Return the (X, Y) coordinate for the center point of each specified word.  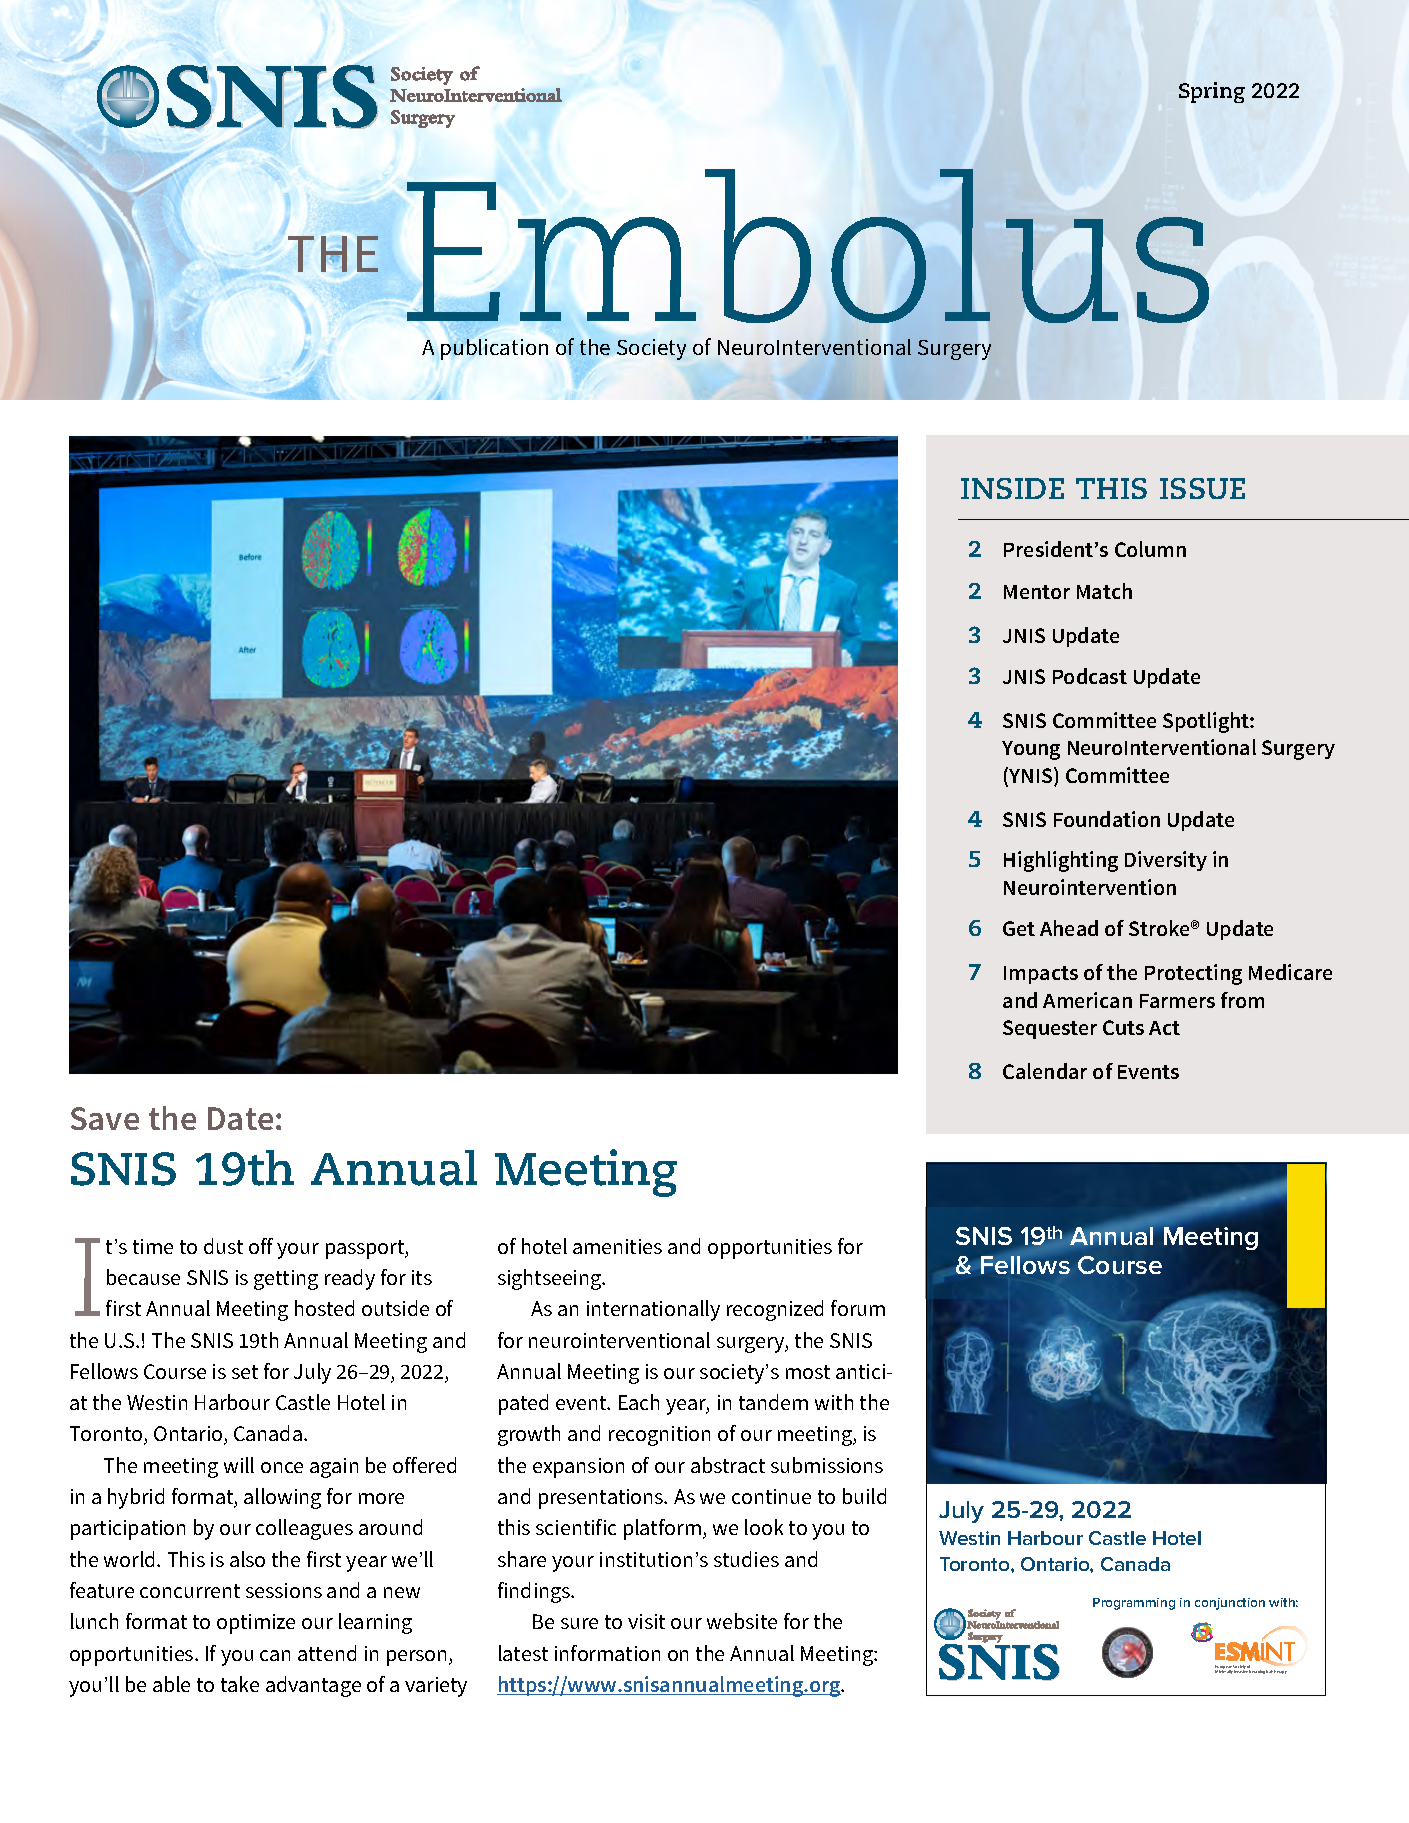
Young (1031, 750)
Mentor (1037, 592)
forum (858, 1308)
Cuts (1123, 1027)
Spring (1212, 92)
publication (494, 349)
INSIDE (1012, 488)
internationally (653, 1310)
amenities (617, 1246)
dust (223, 1246)
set (245, 1372)
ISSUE (1202, 488)
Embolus (808, 246)
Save (105, 1118)
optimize (256, 1624)
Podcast (1090, 676)
